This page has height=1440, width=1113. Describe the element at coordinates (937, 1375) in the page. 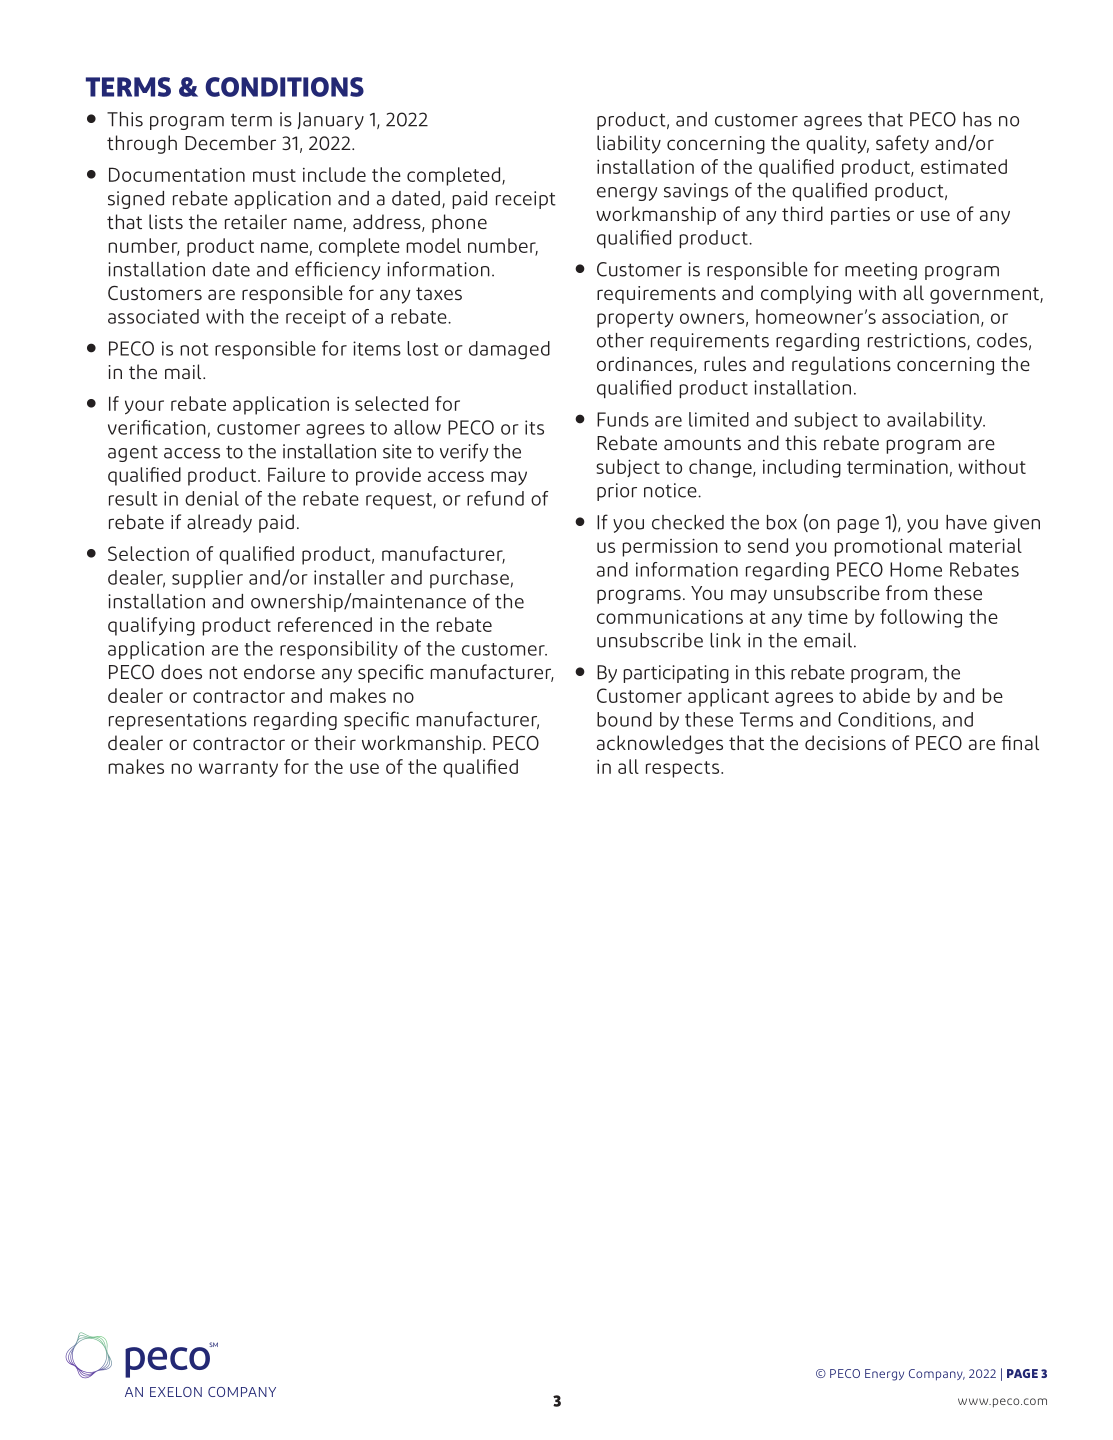

I see `Company` at that location.
